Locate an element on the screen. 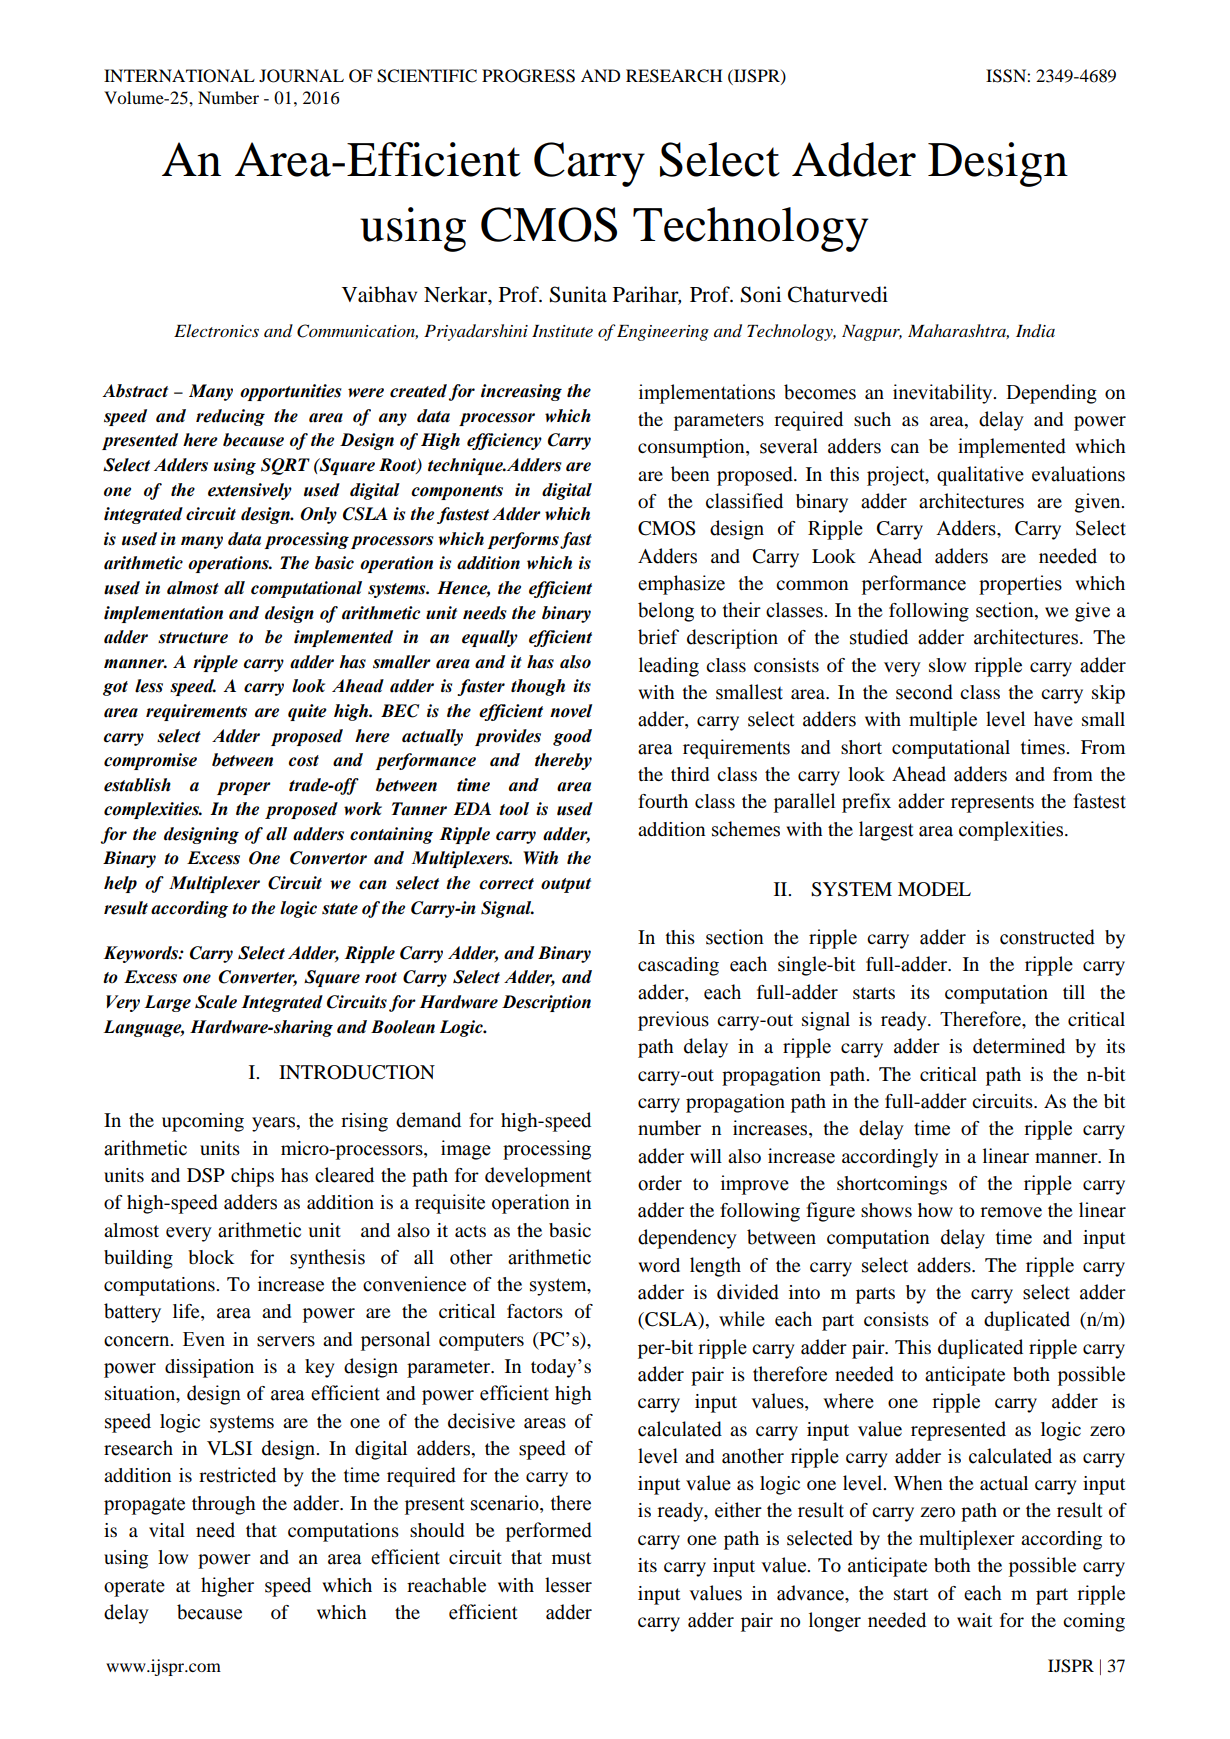  DSP is located at coordinates (206, 1175).
